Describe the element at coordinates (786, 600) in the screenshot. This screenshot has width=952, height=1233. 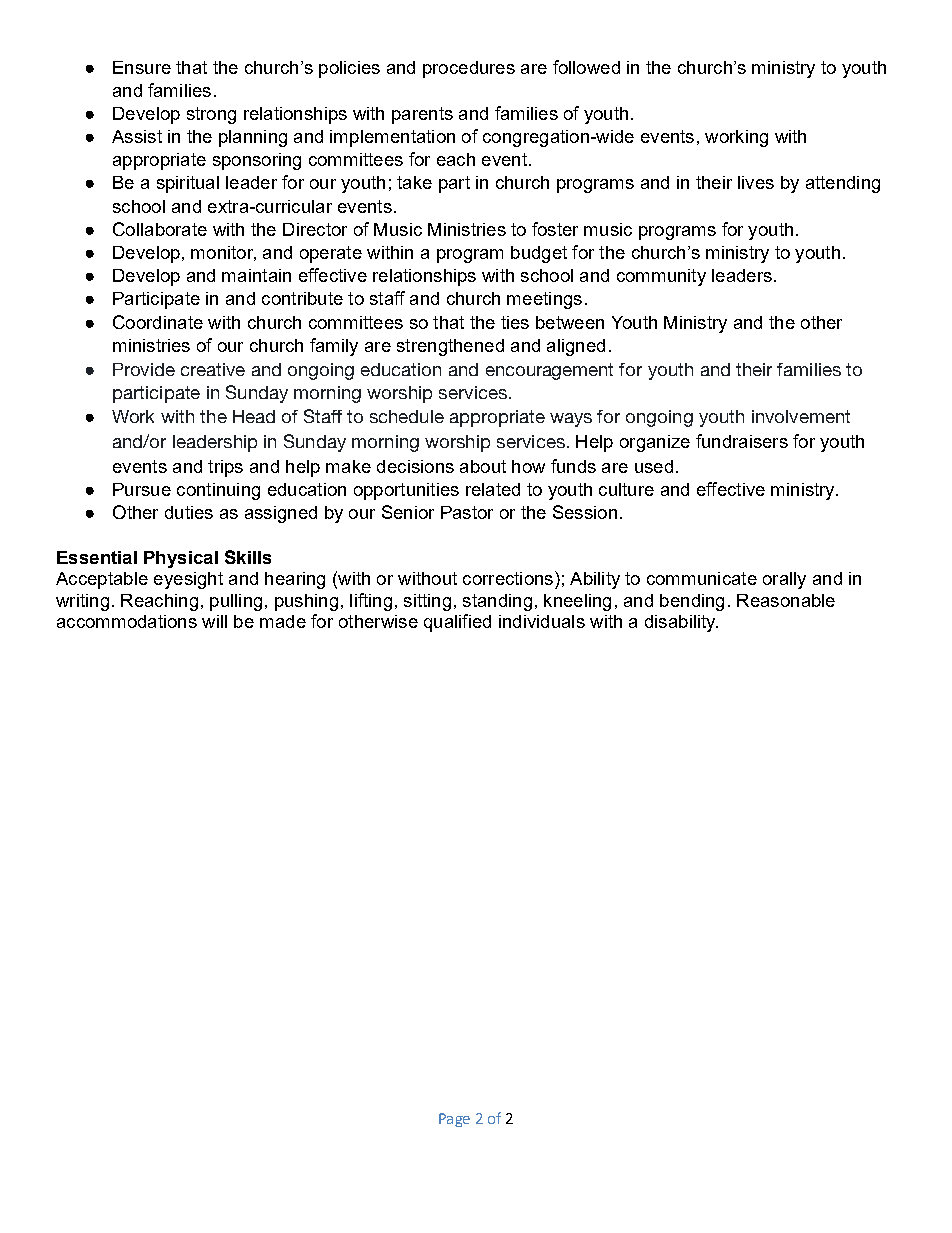
I see `Reasonable` at that location.
